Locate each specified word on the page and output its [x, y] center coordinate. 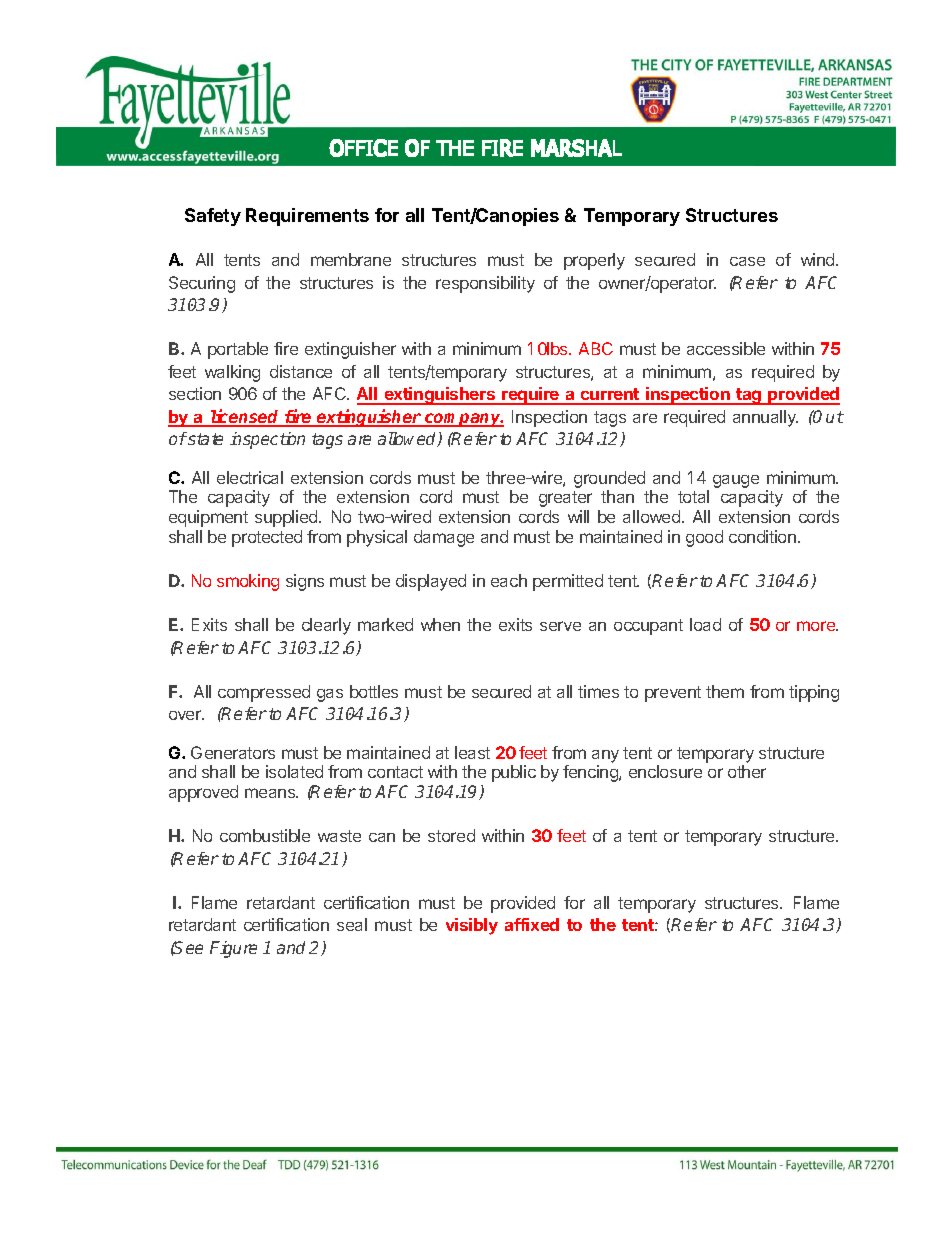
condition [762, 536]
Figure [233, 949]
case [747, 261]
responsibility [485, 284]
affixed [532, 924]
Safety [213, 217]
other [747, 771]
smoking [248, 582]
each [509, 580]
